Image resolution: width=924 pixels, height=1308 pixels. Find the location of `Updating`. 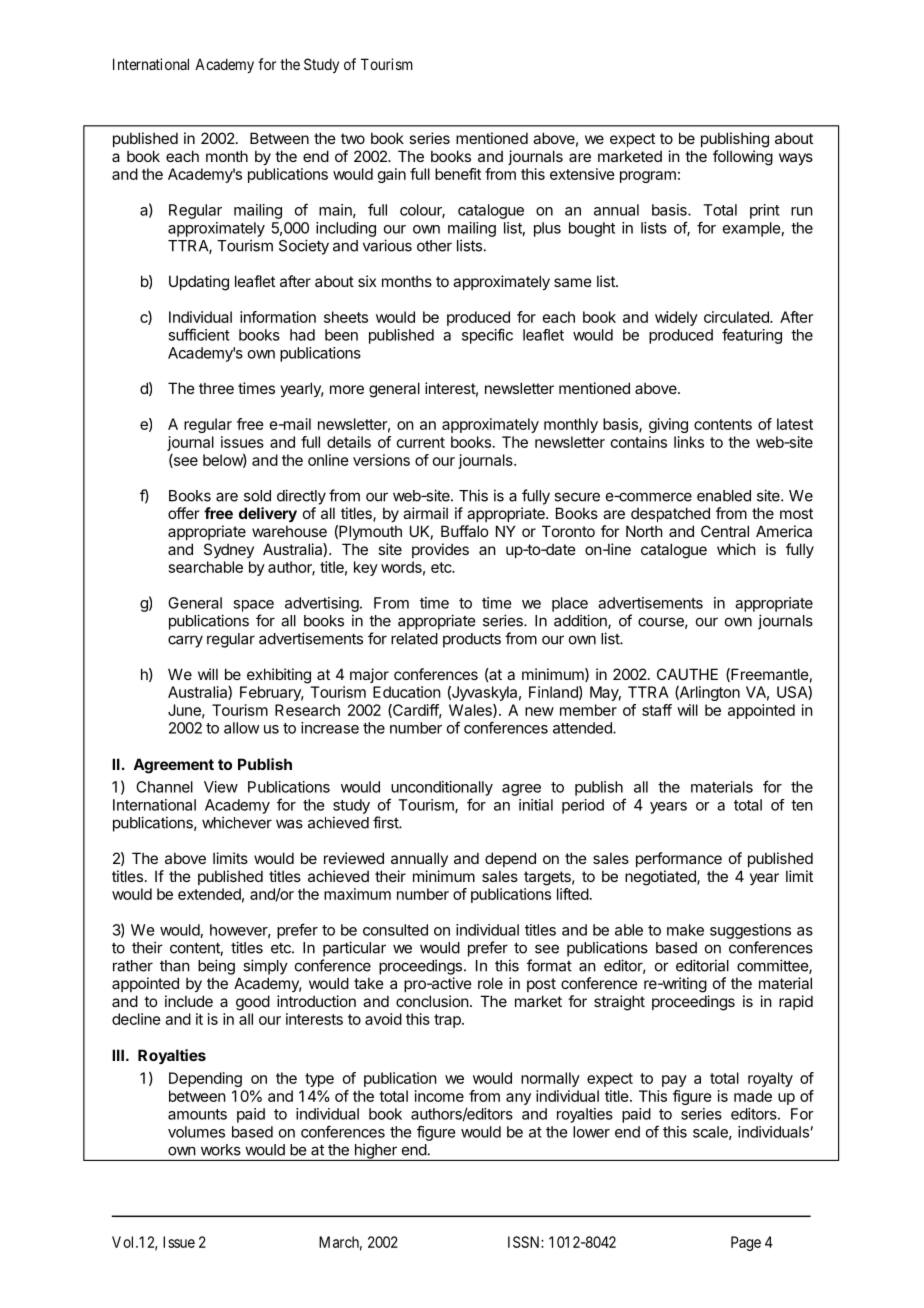

Updating is located at coordinates (199, 283).
